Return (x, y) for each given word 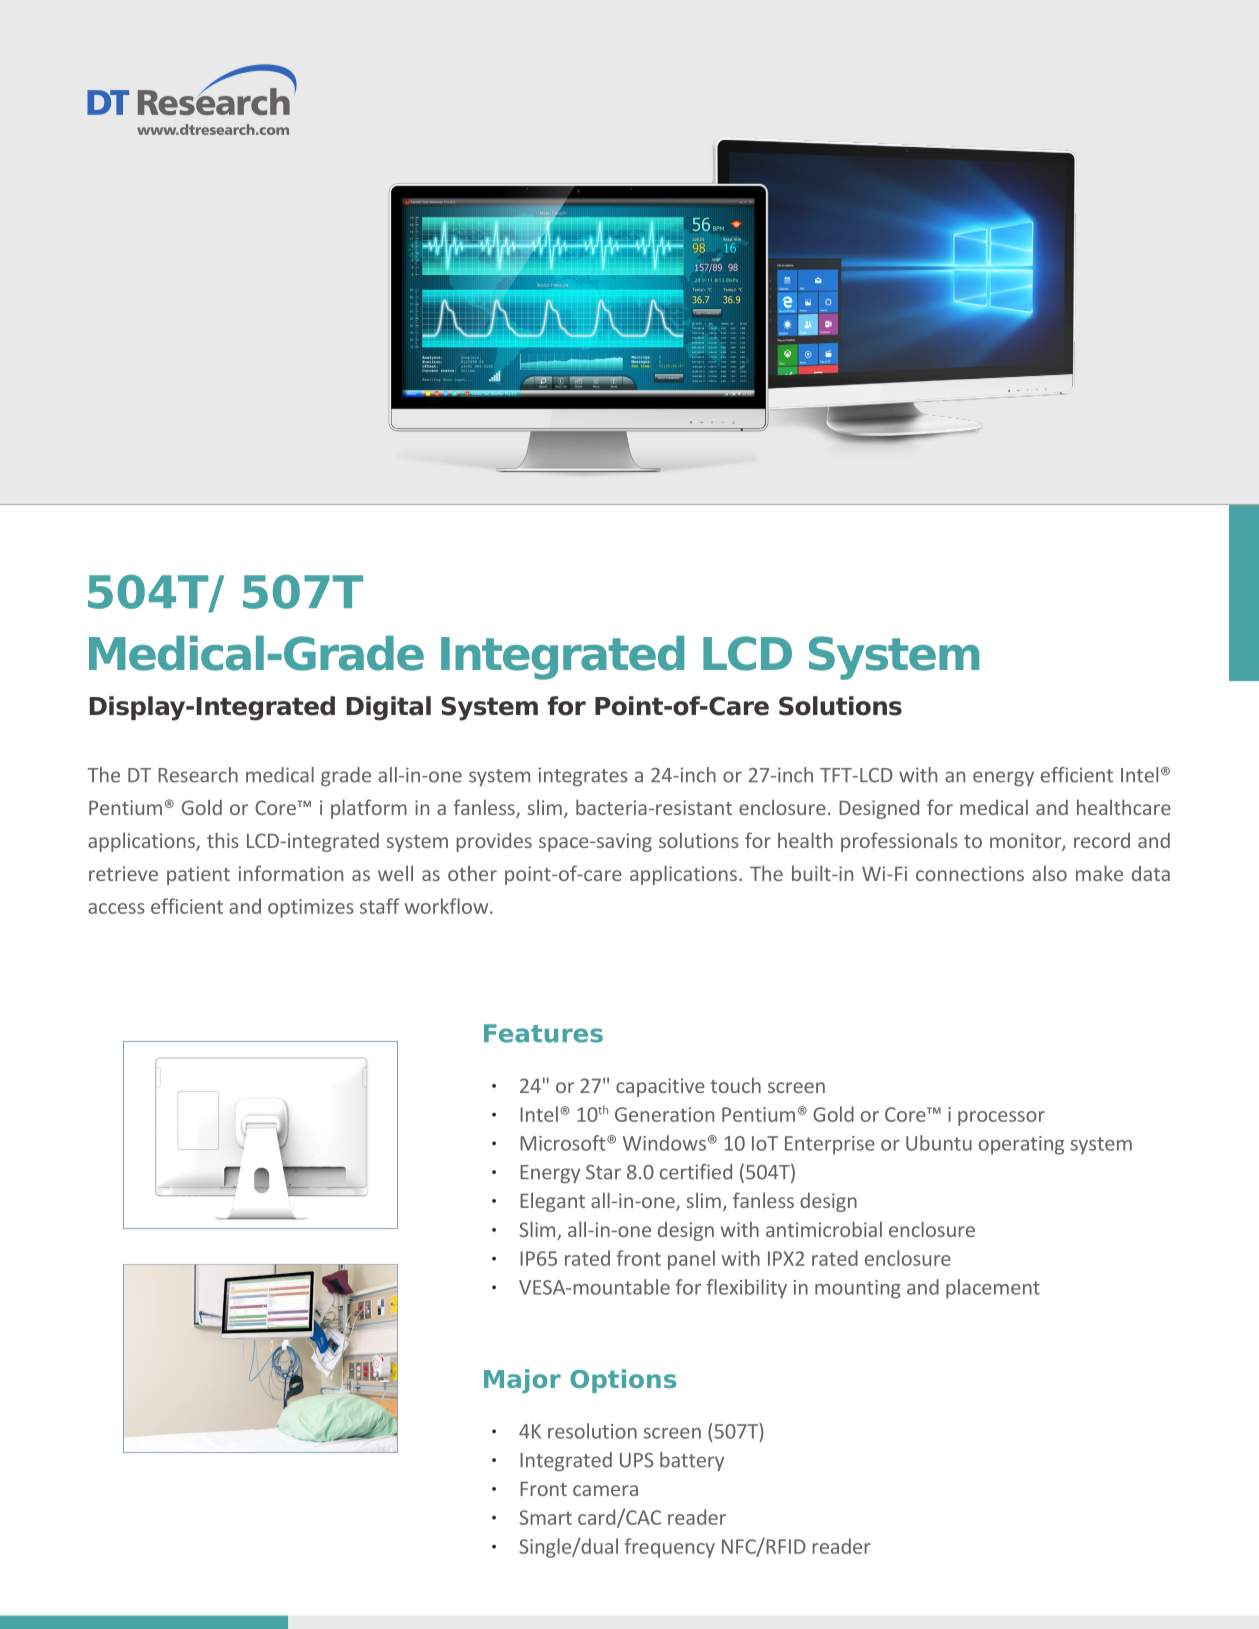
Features (543, 1033)
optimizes (311, 908)
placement (993, 1289)
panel (691, 1260)
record (1102, 840)
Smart (545, 1517)
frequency (670, 1548)
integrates (583, 776)
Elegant (552, 1202)
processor (1001, 1118)
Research (198, 775)
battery (692, 1461)
